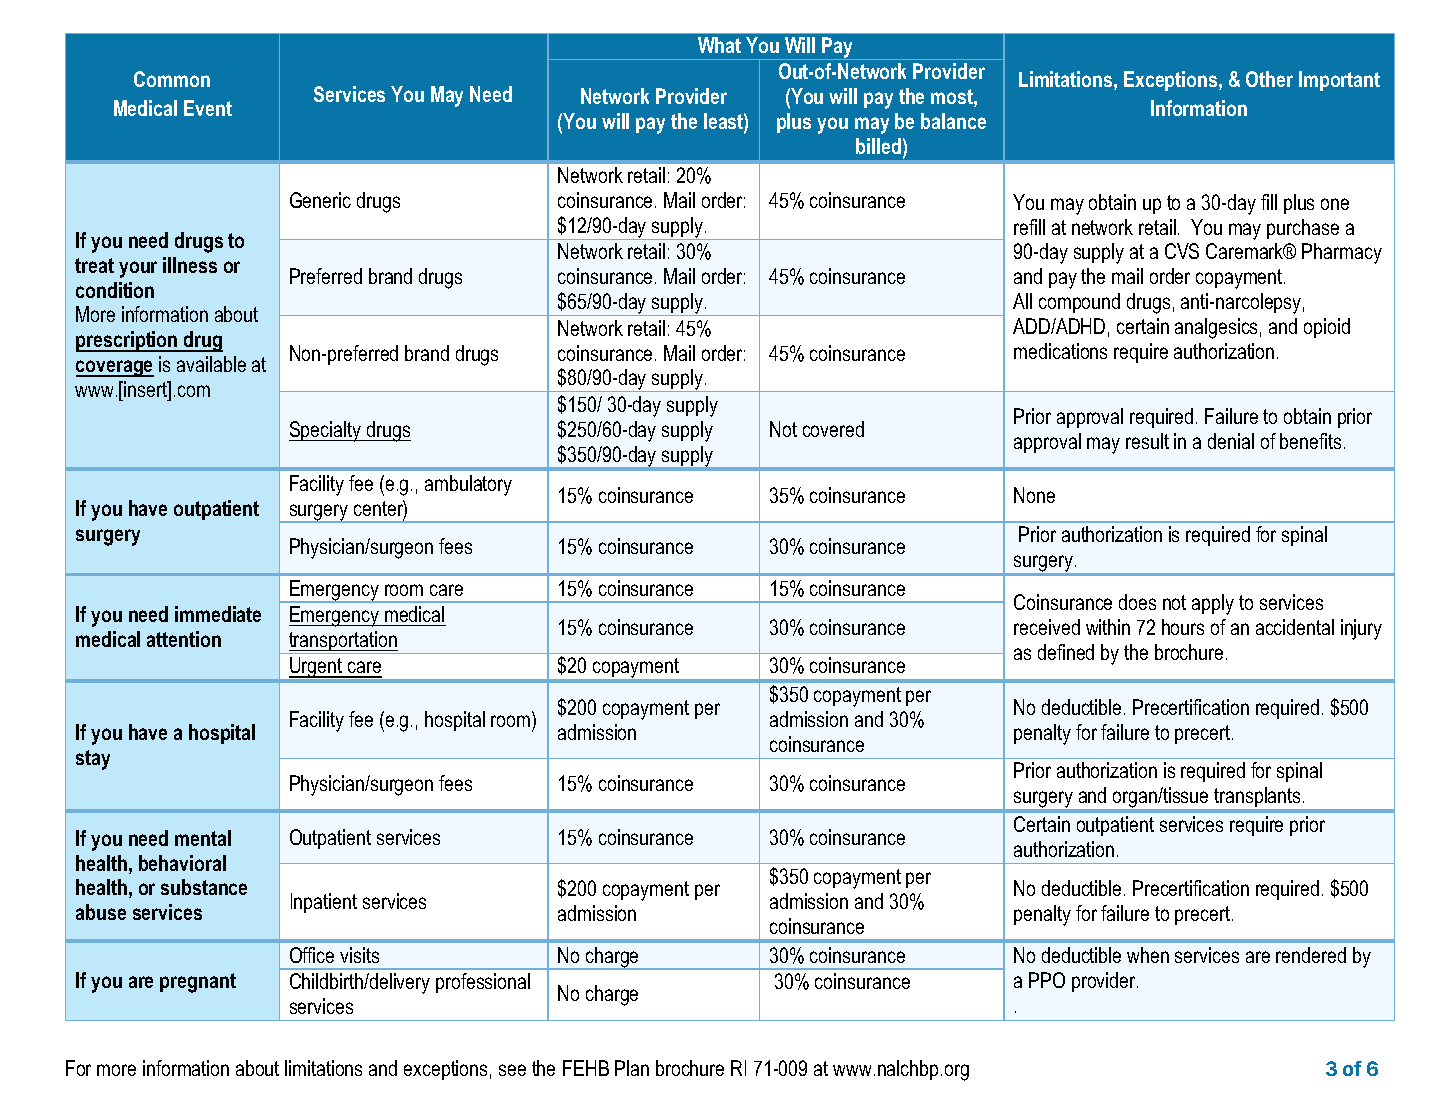 Image resolution: width=1433 pixels, height=1108 pixels. I want to click on pregnant, so click(198, 983).
